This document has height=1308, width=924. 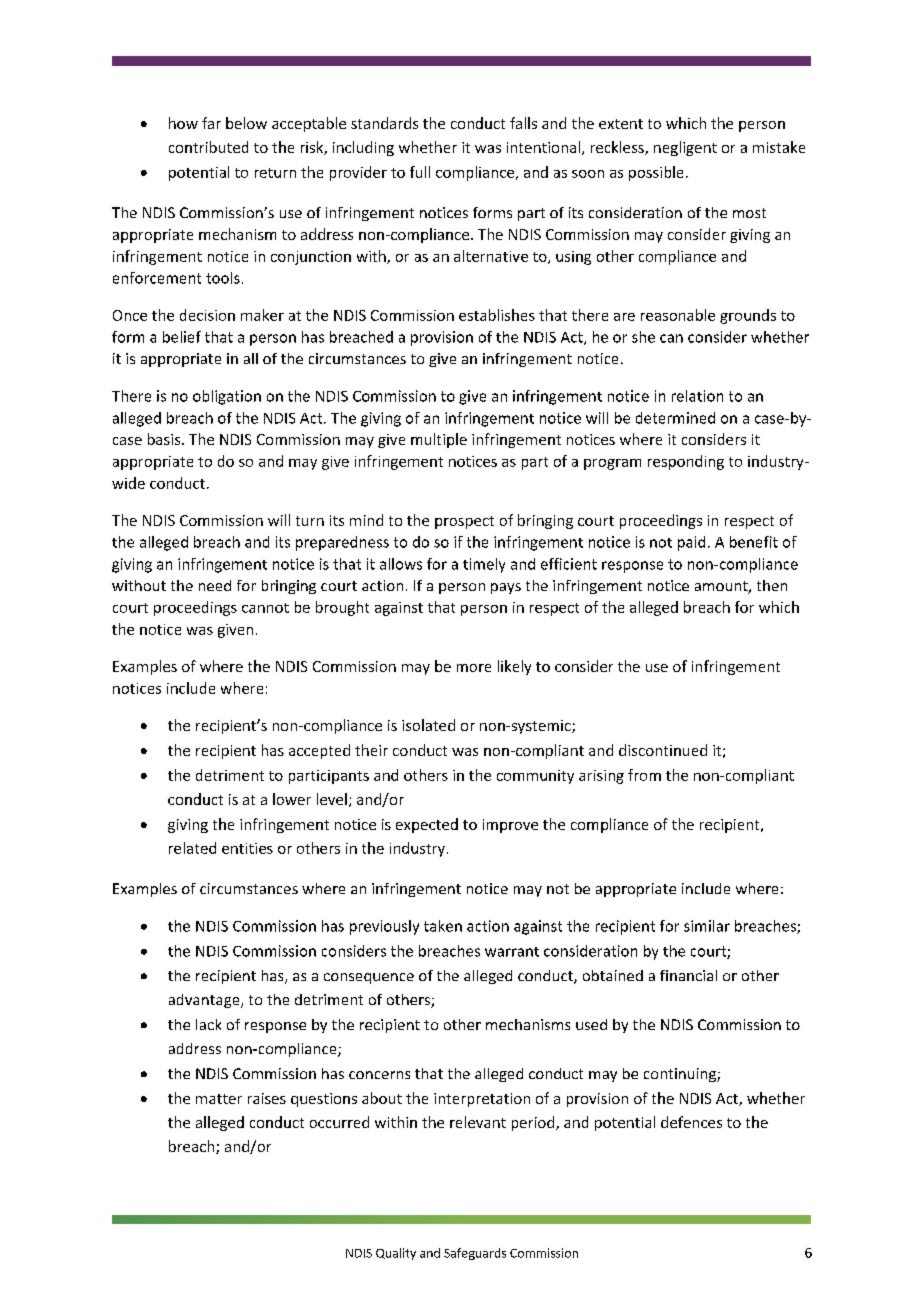 What do you see at coordinates (219, 1099) in the document?
I see `matter` at bounding box center [219, 1099].
